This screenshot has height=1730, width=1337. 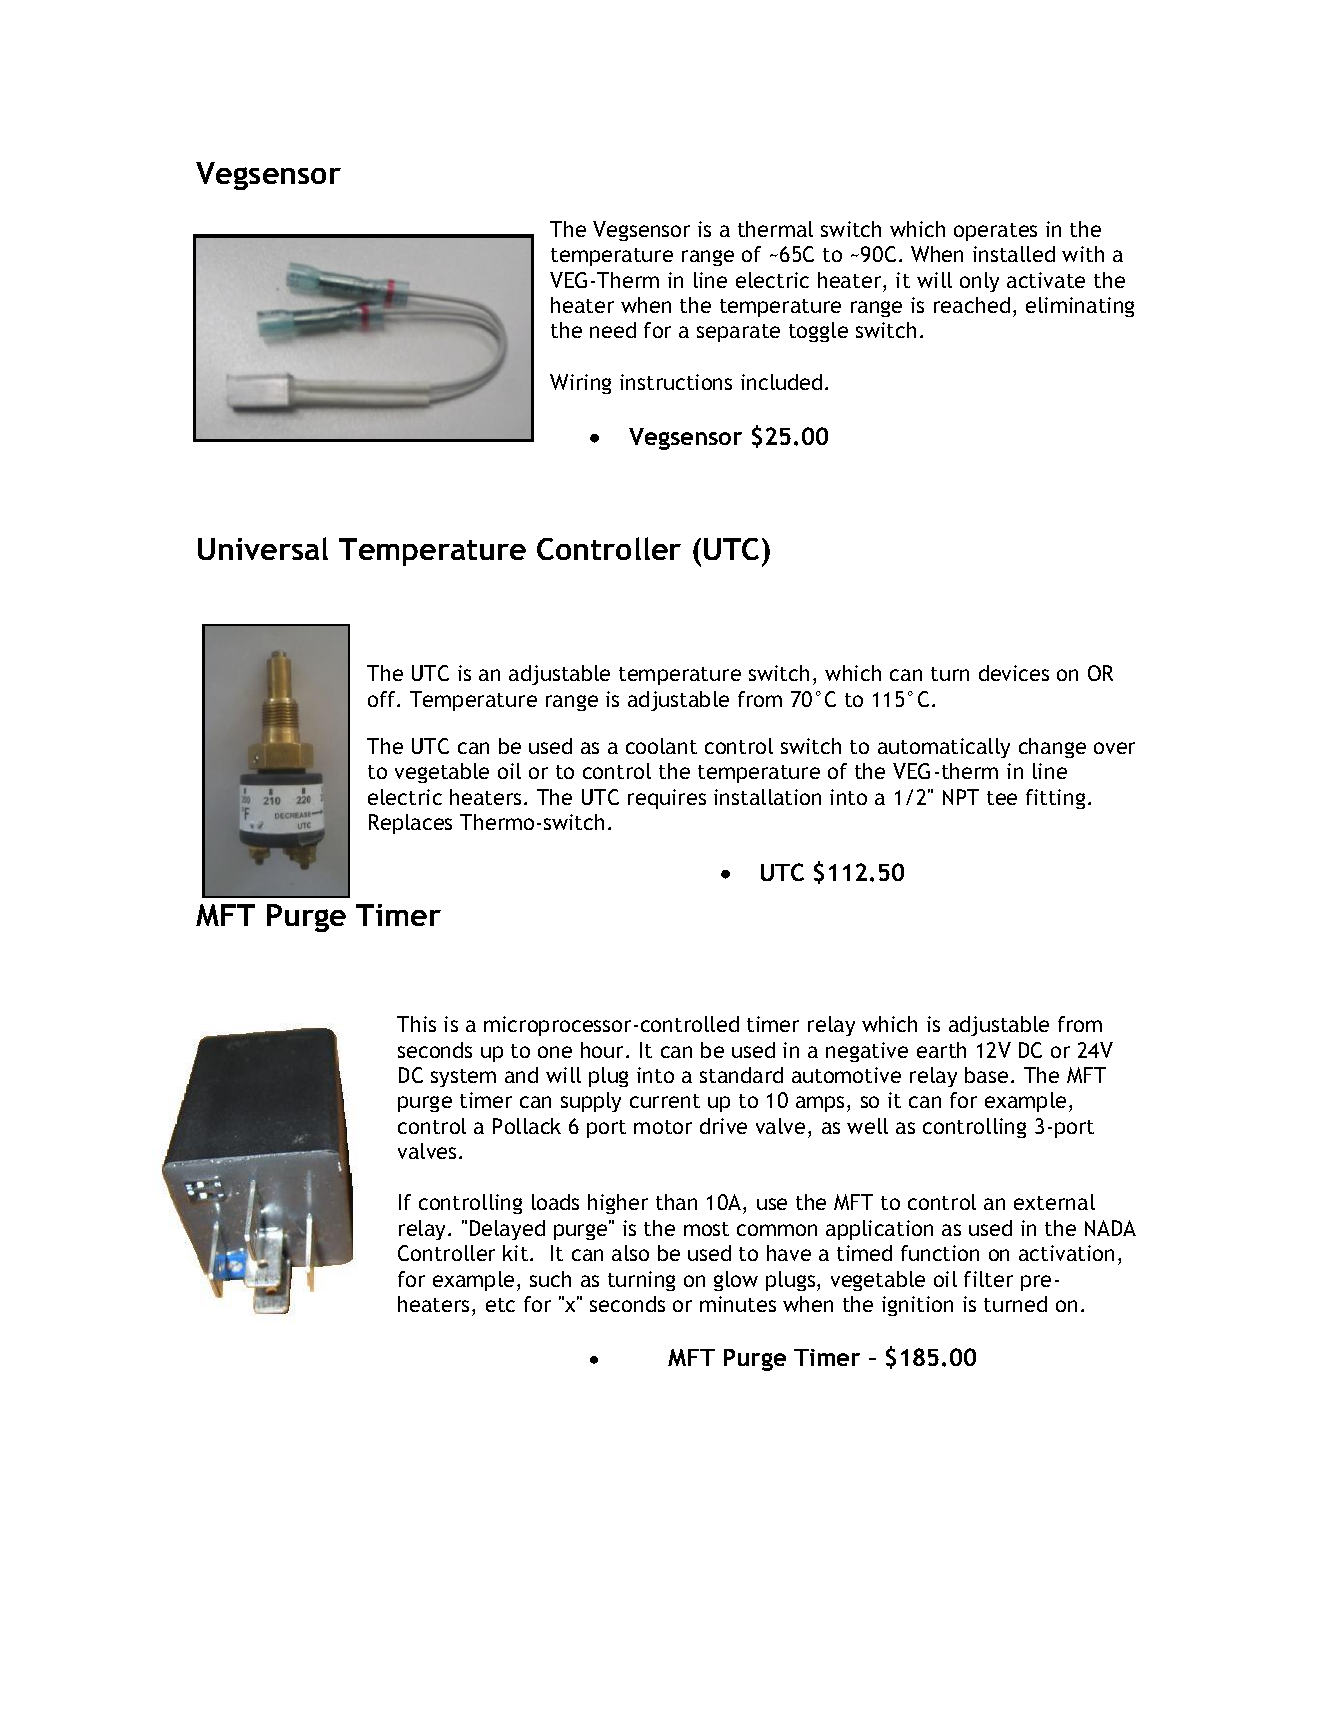 What do you see at coordinates (1002, 798) in the screenshot?
I see `tee` at bounding box center [1002, 798].
